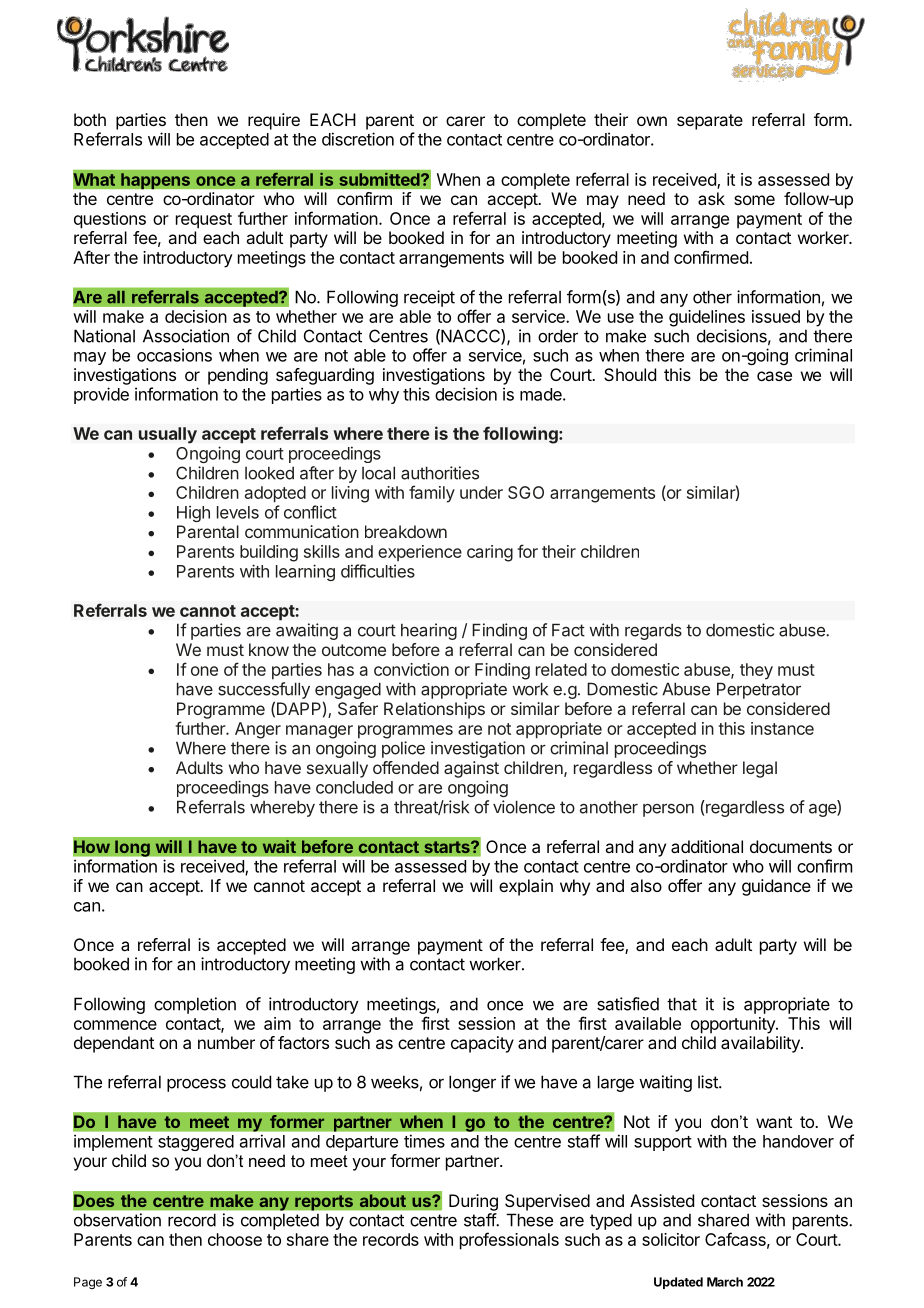  Describe the element at coordinates (258, 730) in the screenshot. I see `Anger` at that location.
